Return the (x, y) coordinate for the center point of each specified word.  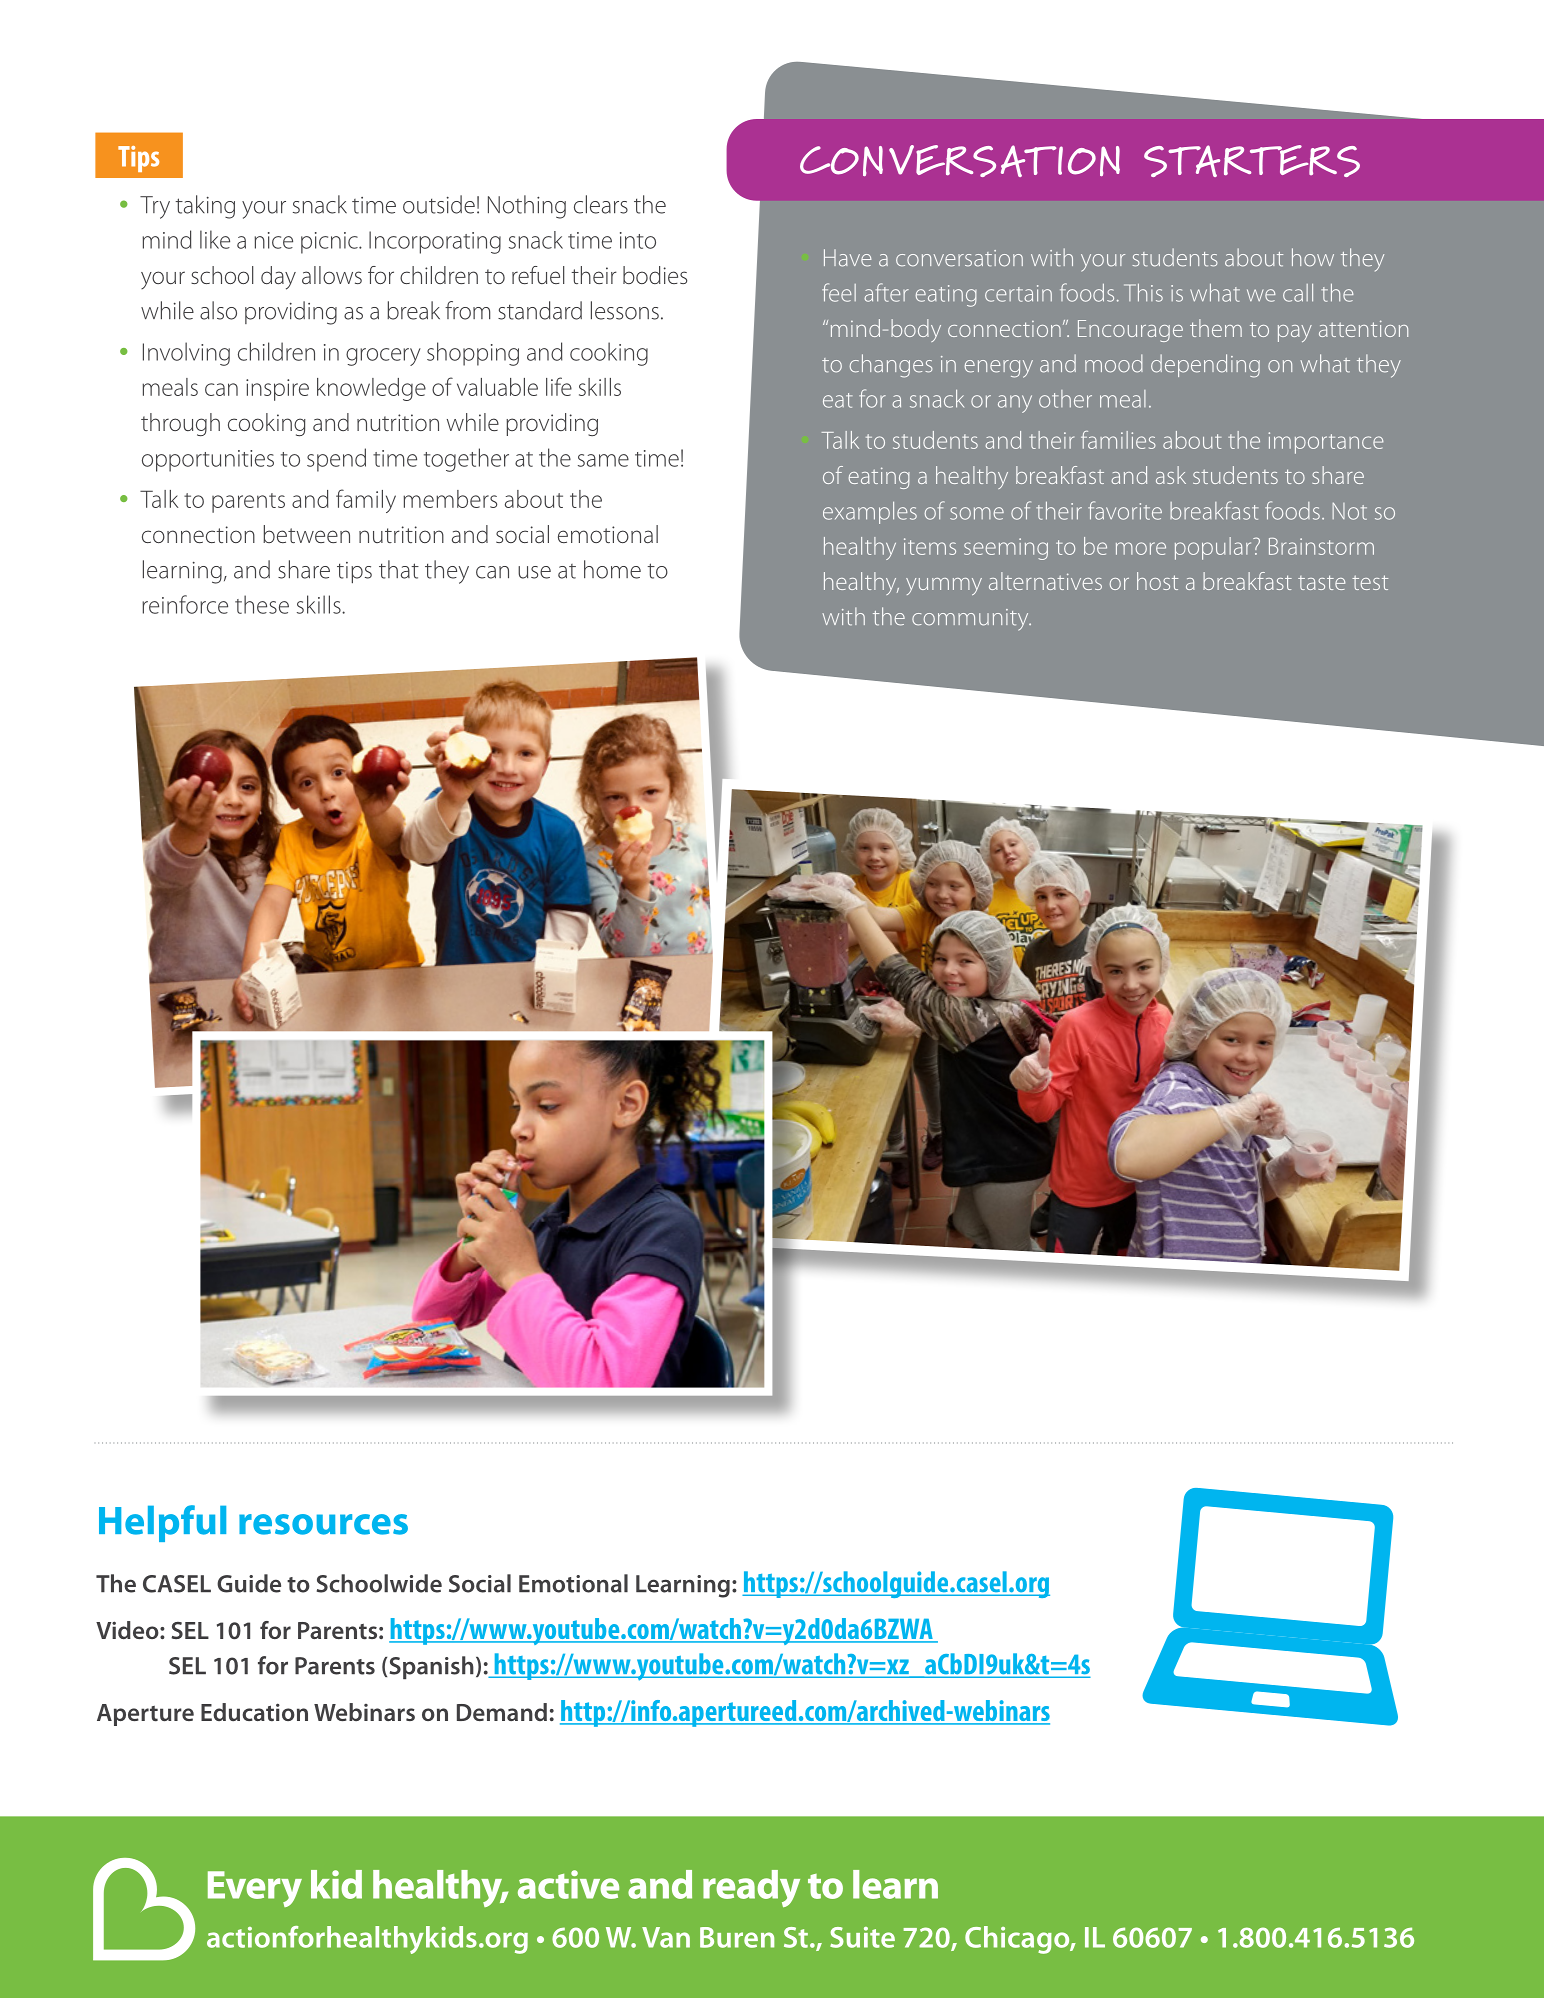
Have (847, 258)
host (1157, 581)
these (262, 604)
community (971, 620)
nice (273, 240)
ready (751, 1888)
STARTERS (1252, 161)
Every (255, 1889)
